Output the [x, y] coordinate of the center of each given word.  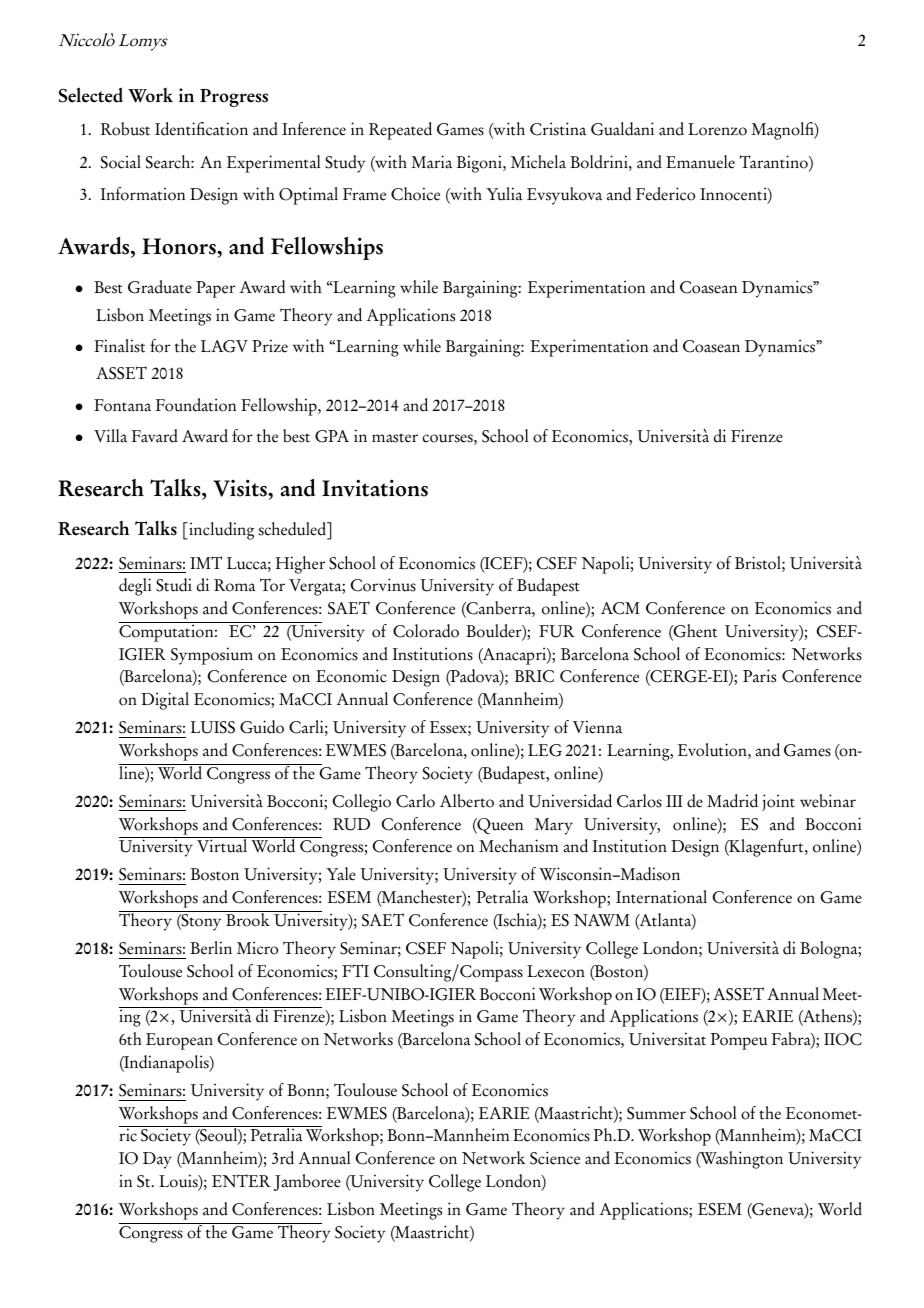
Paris [759, 676]
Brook [248, 919]
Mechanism [518, 846]
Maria [431, 162]
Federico [665, 194]
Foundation [196, 405]
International [661, 897]
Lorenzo [717, 129]
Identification [201, 129]
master [395, 438]
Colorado [426, 631]
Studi [174, 585]
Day [157, 1160]
